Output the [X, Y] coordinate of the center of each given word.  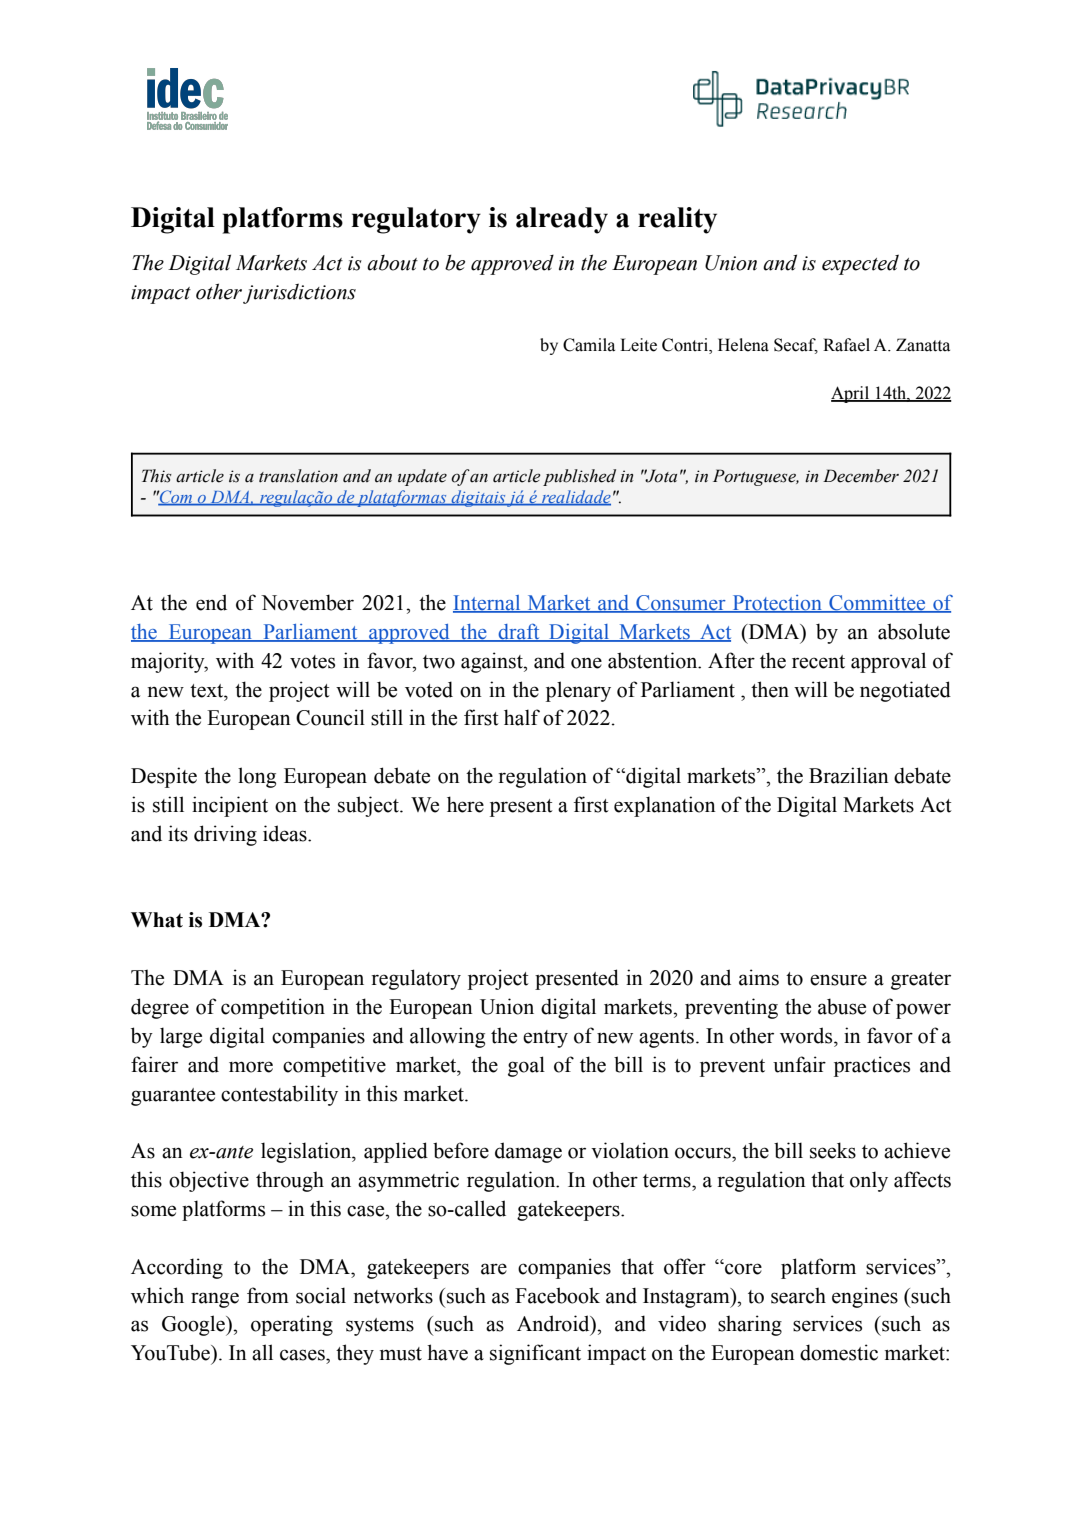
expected [860, 264]
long [257, 777]
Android [554, 1324]
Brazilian [849, 775]
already [562, 220]
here [465, 804]
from [268, 1295]
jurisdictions [299, 293]
